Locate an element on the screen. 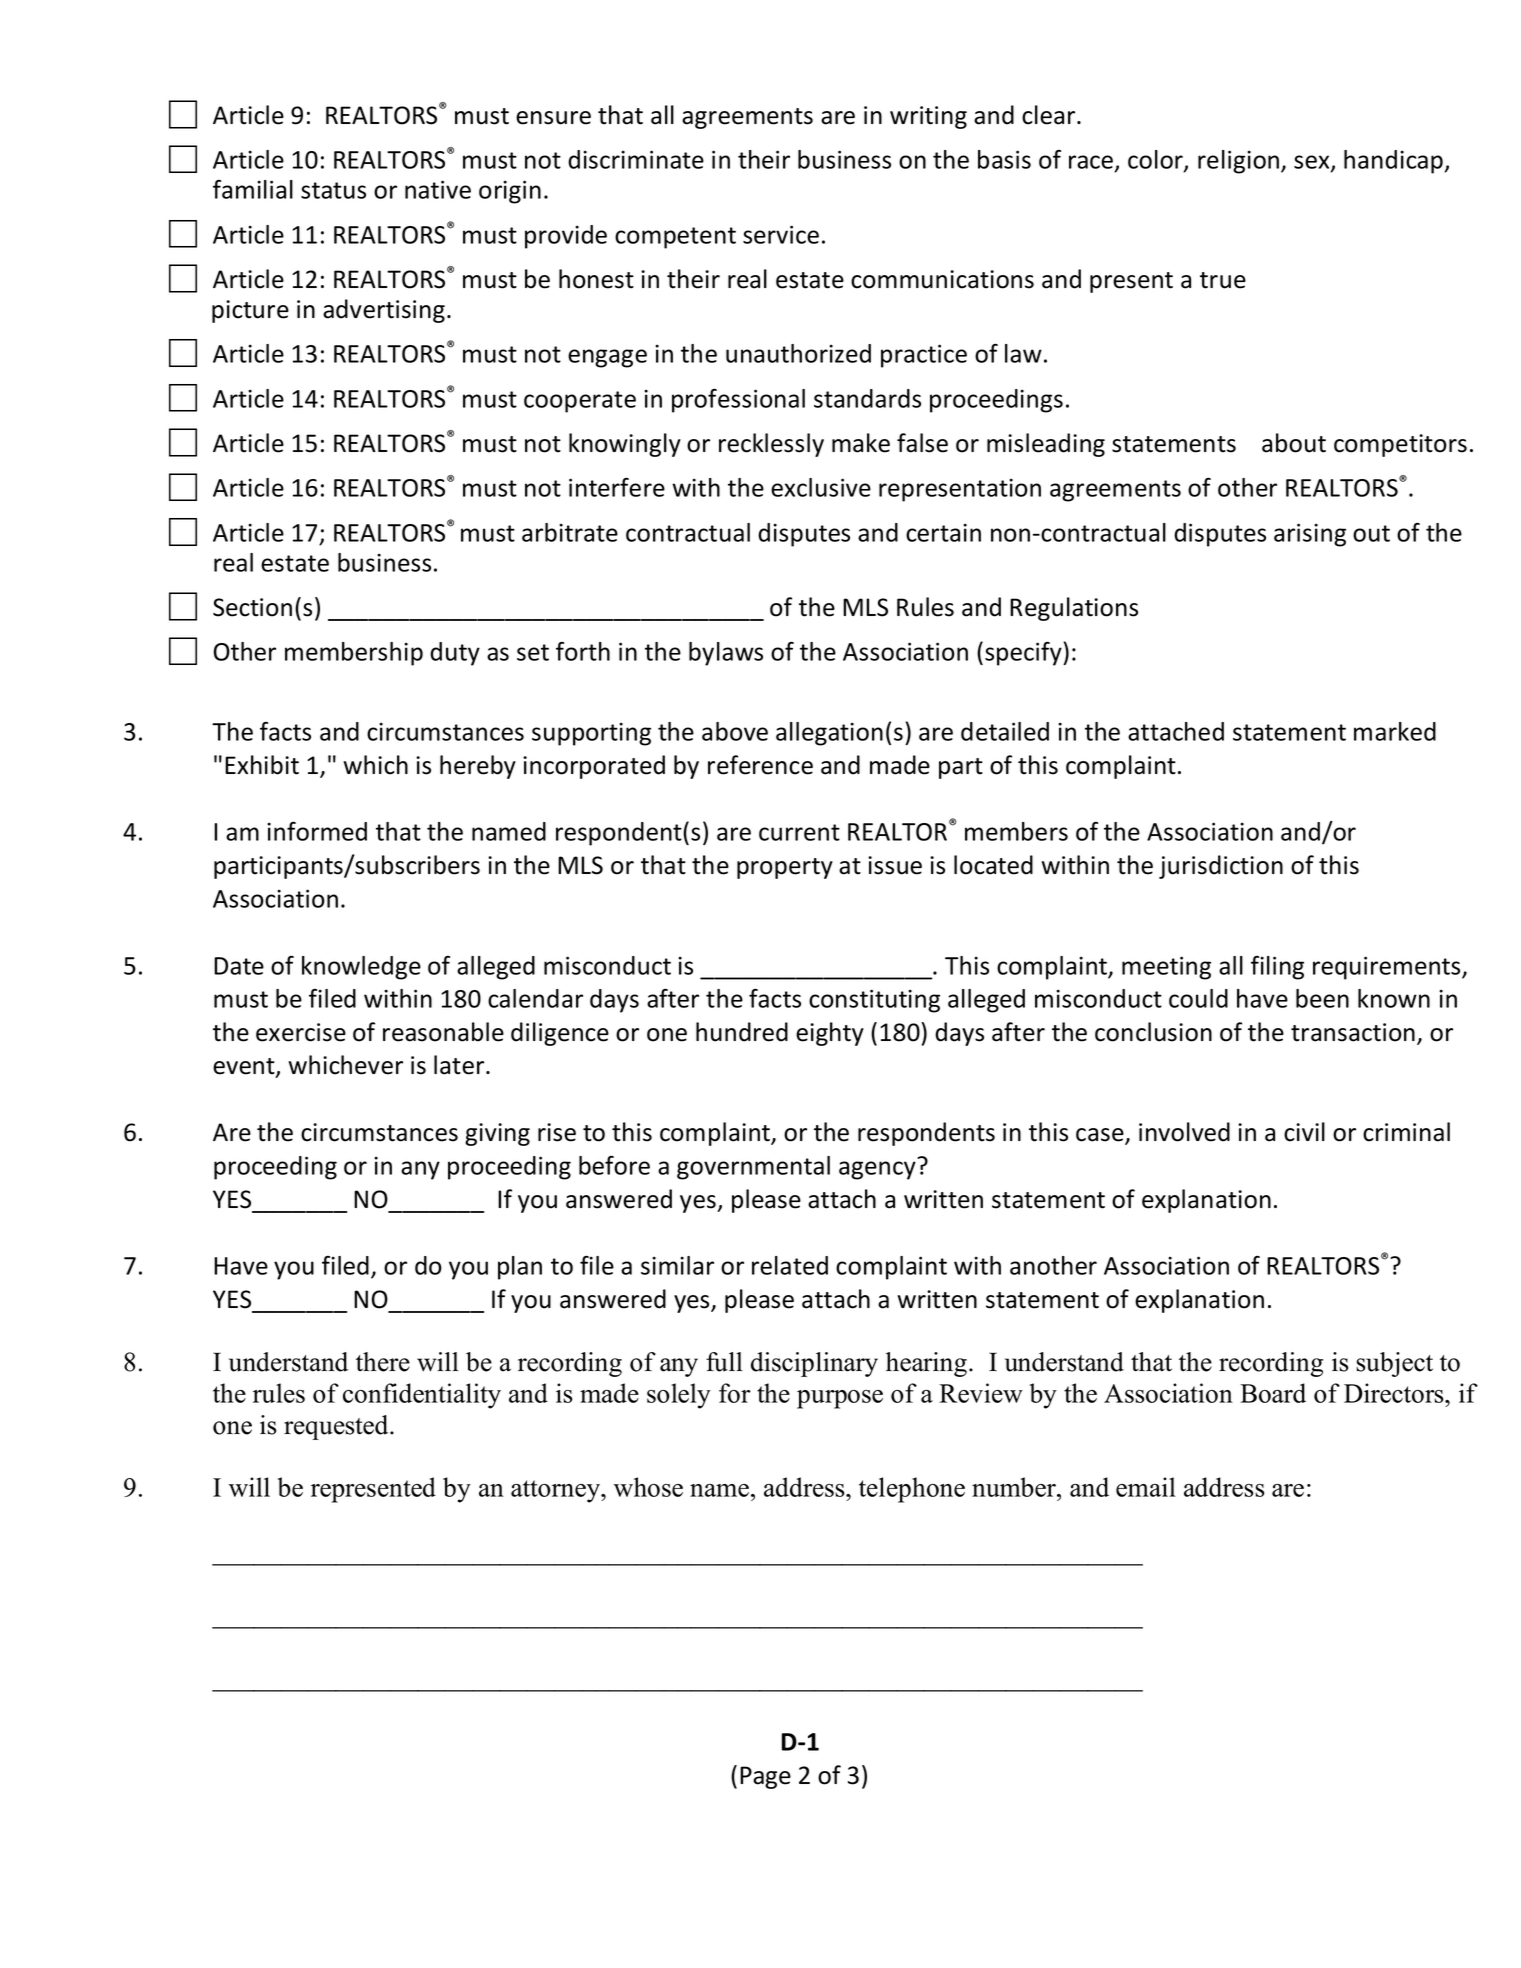  attorney is located at coordinates (556, 1491).
